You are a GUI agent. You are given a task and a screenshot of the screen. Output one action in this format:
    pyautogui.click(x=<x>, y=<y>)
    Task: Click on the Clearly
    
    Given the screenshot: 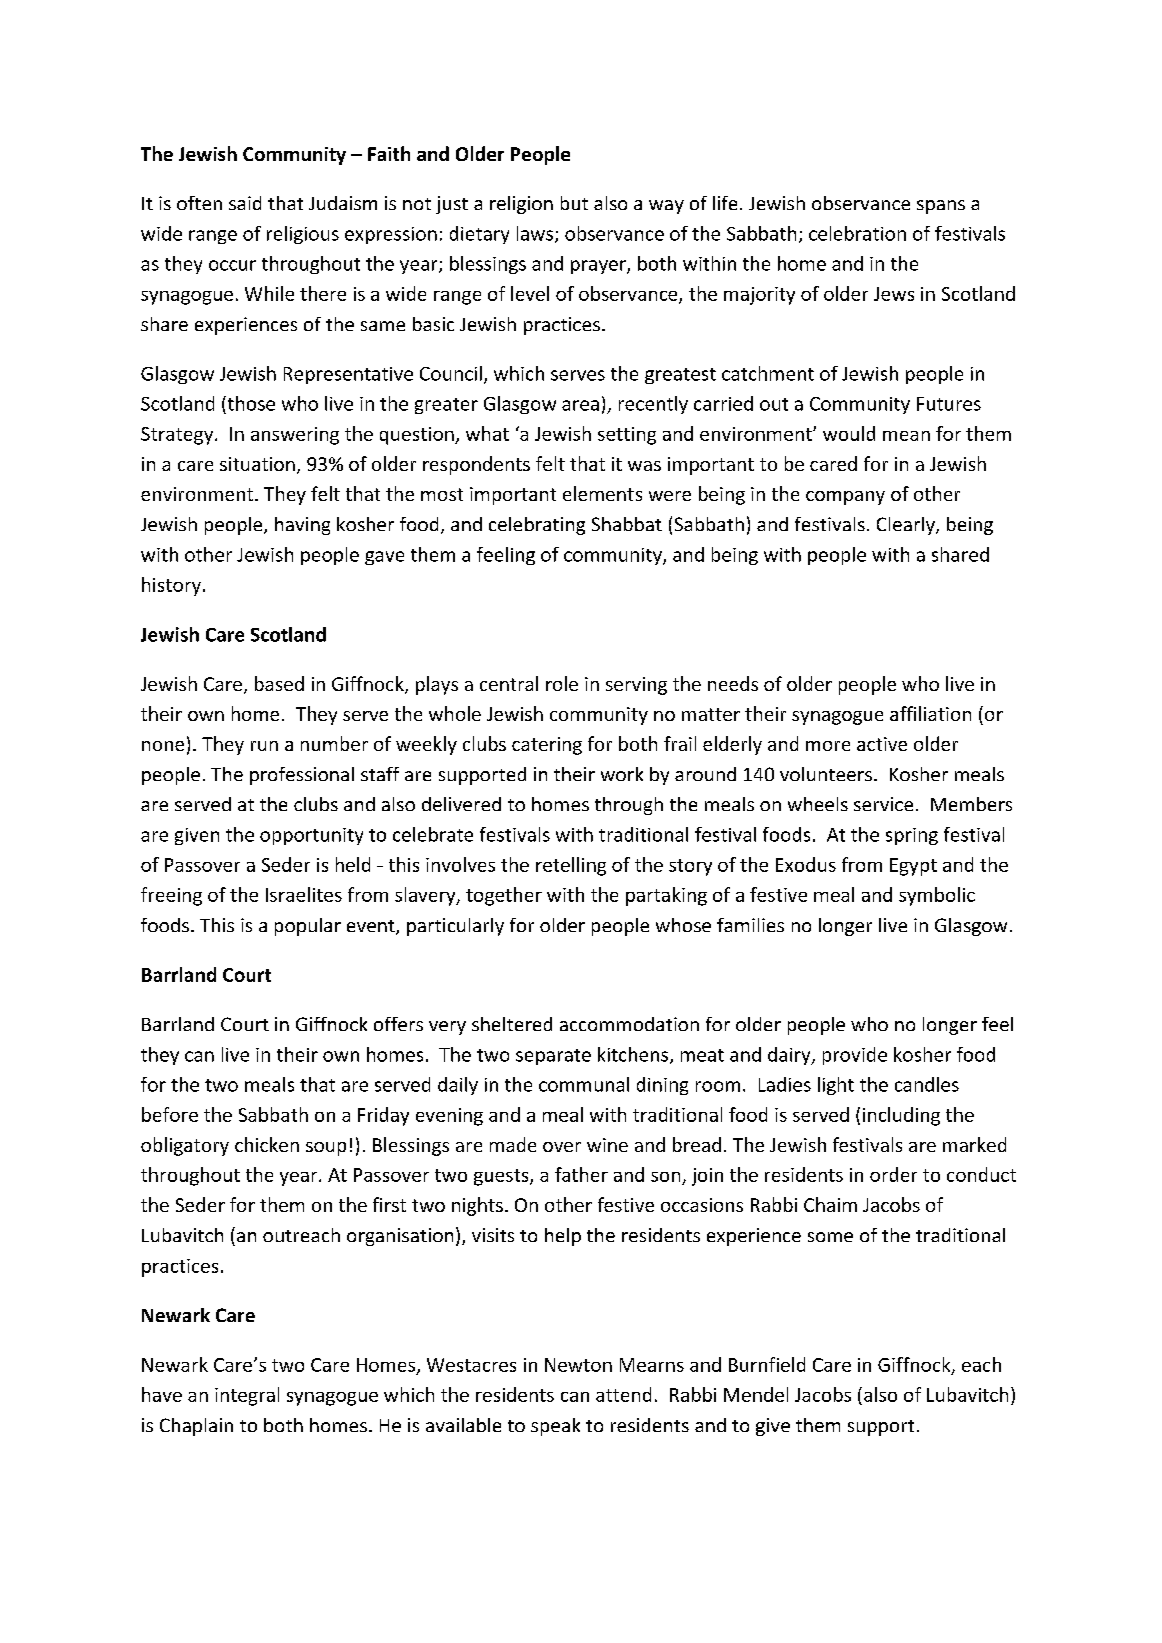 What is the action you would take?
    pyautogui.click(x=907, y=526)
